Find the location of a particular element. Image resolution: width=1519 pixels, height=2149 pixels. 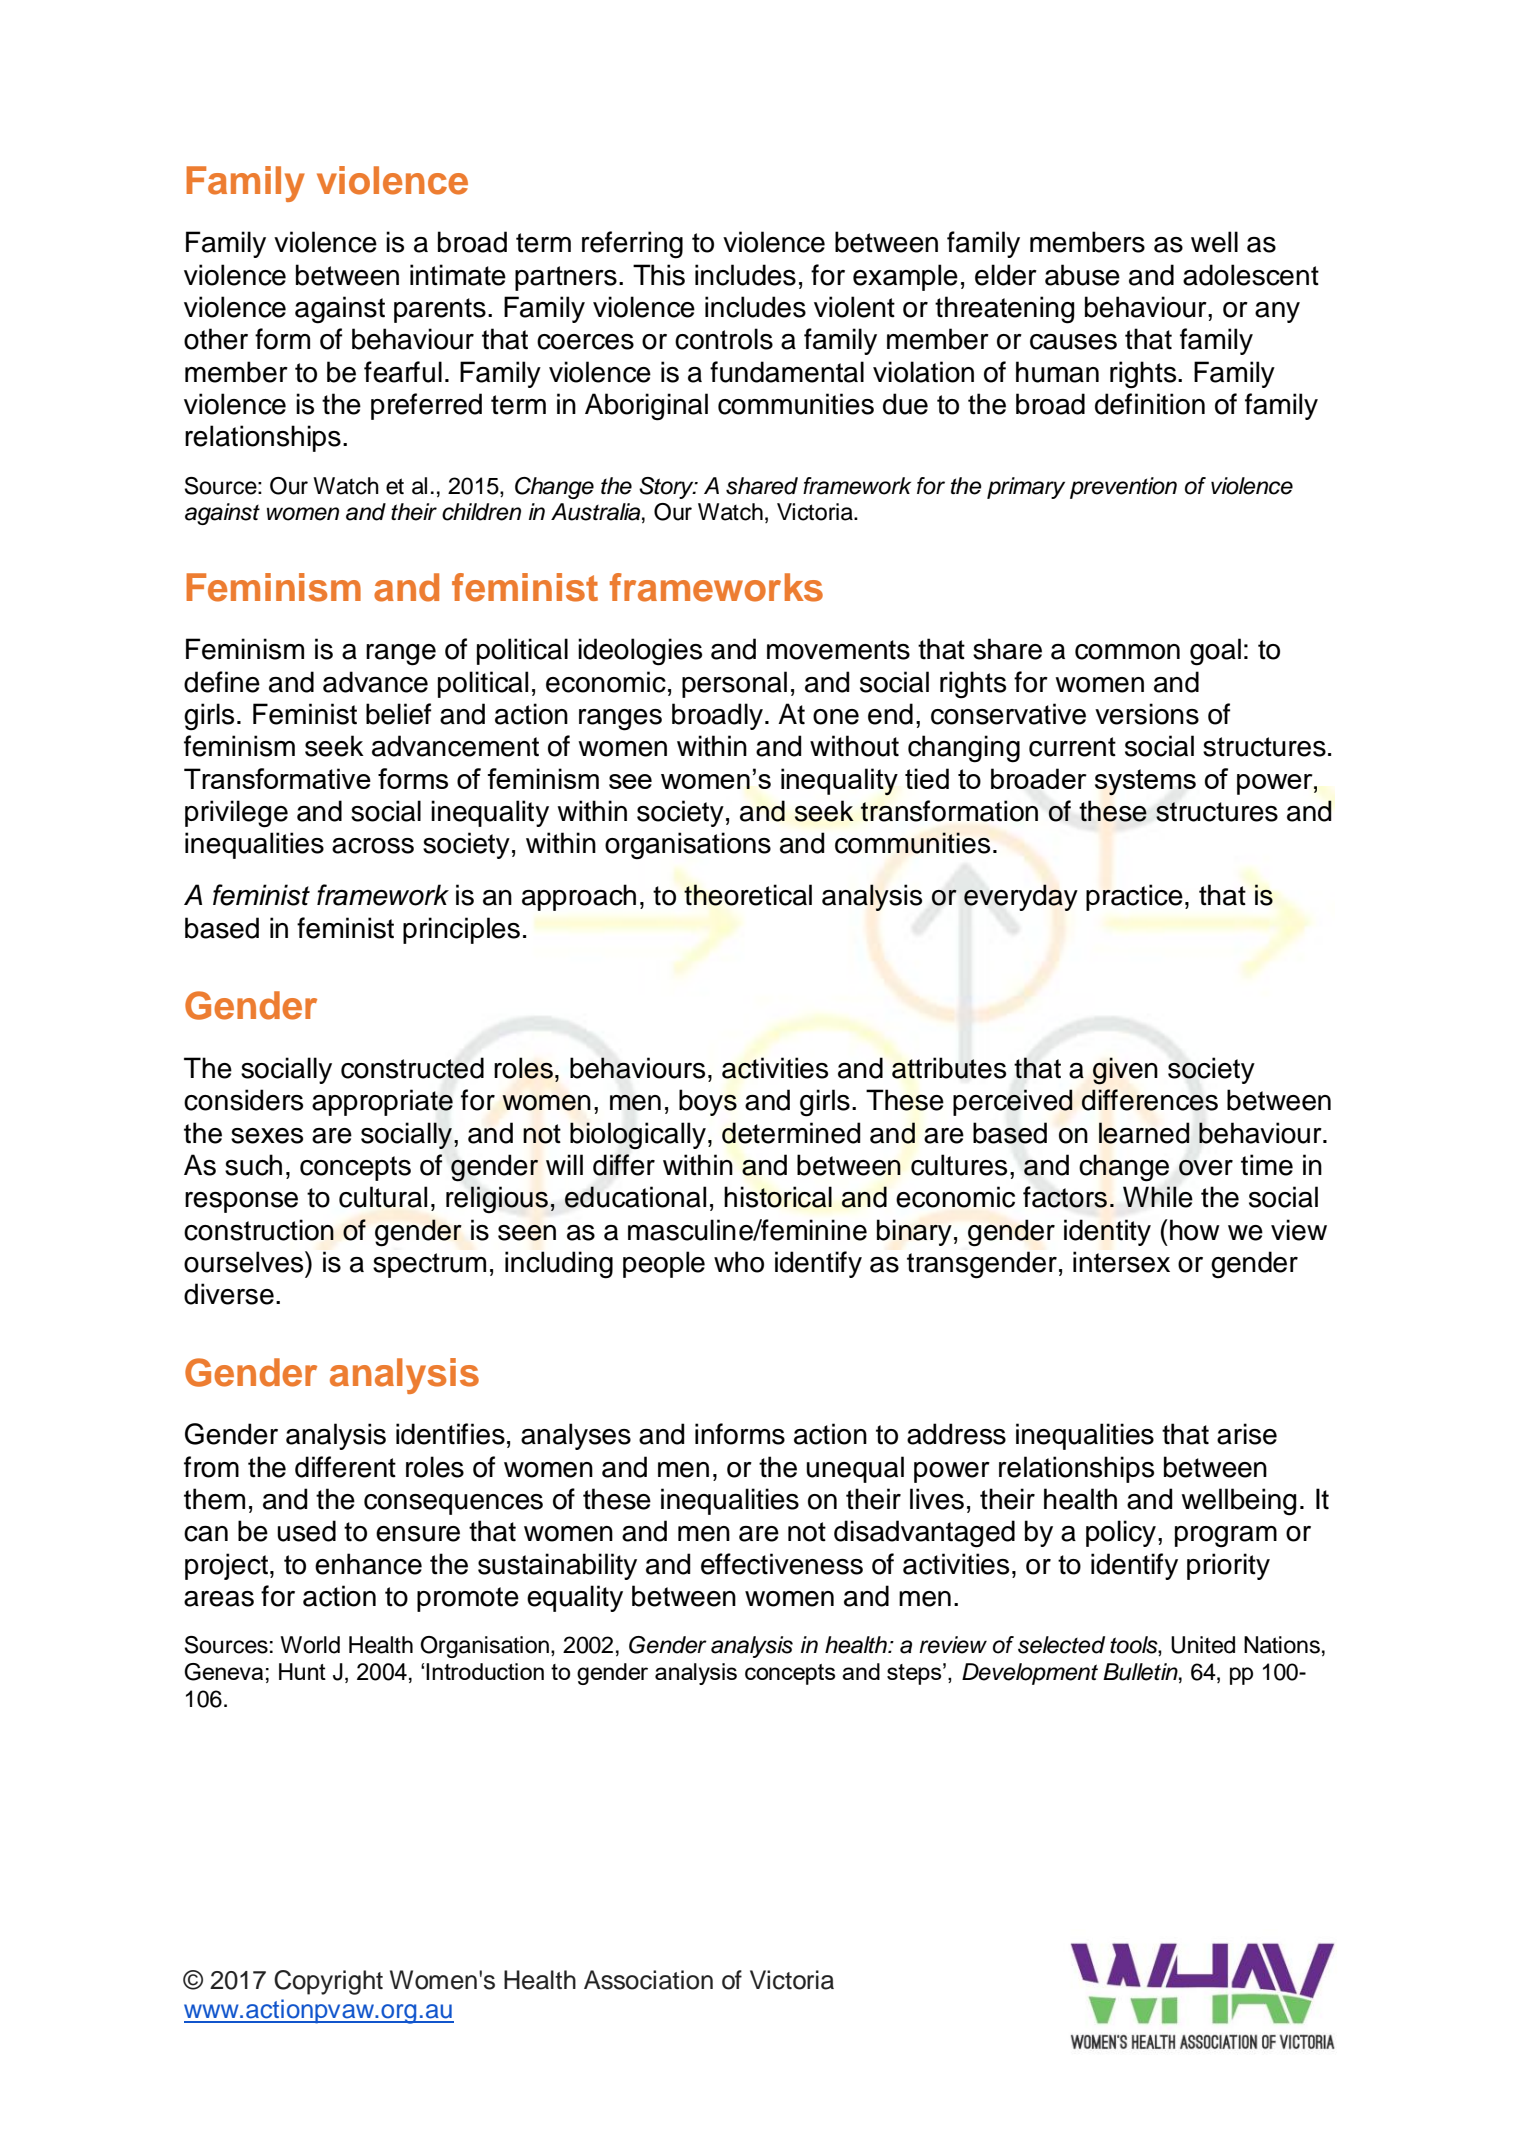

abuse is located at coordinates (1082, 275).
